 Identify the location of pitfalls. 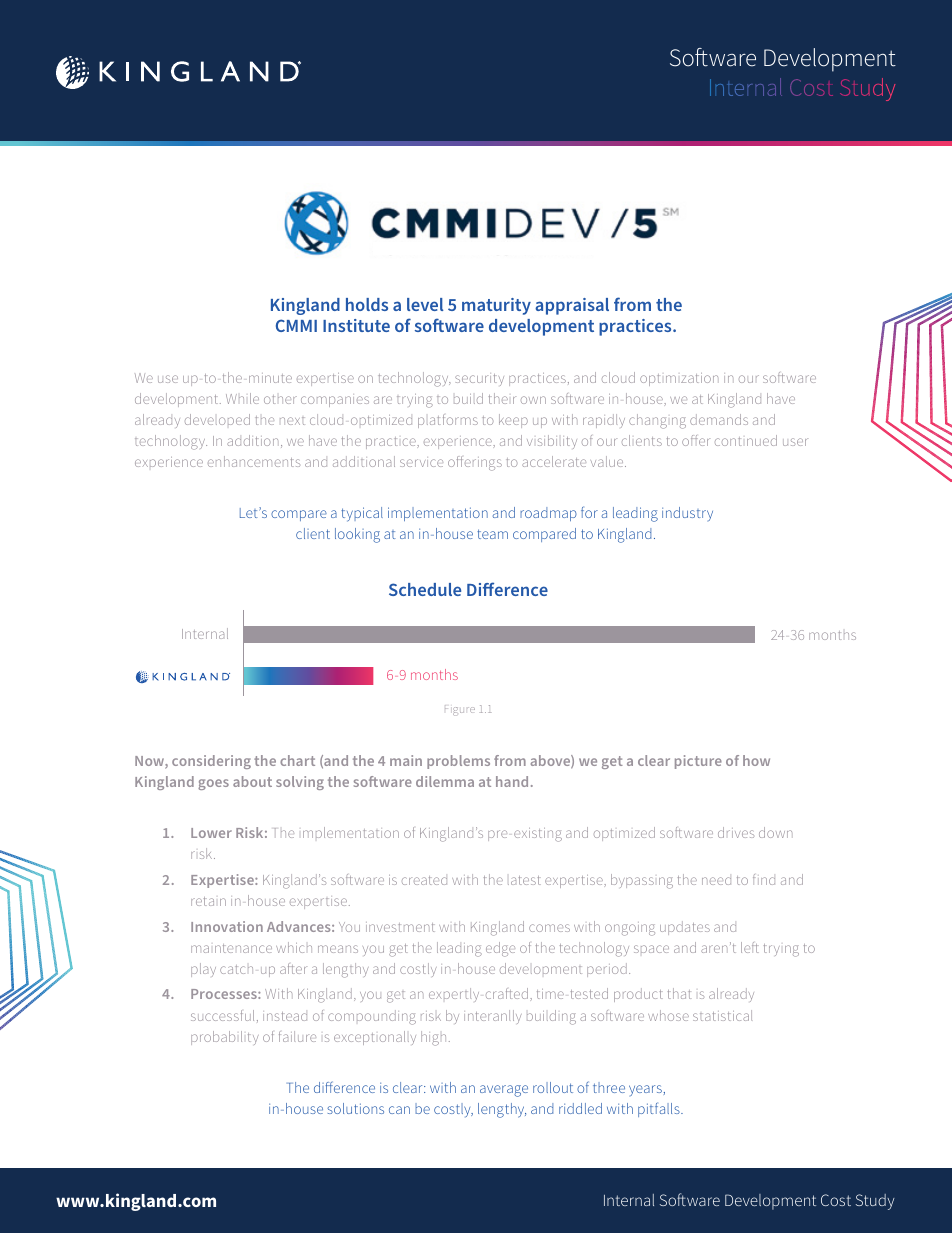
(660, 1109).
